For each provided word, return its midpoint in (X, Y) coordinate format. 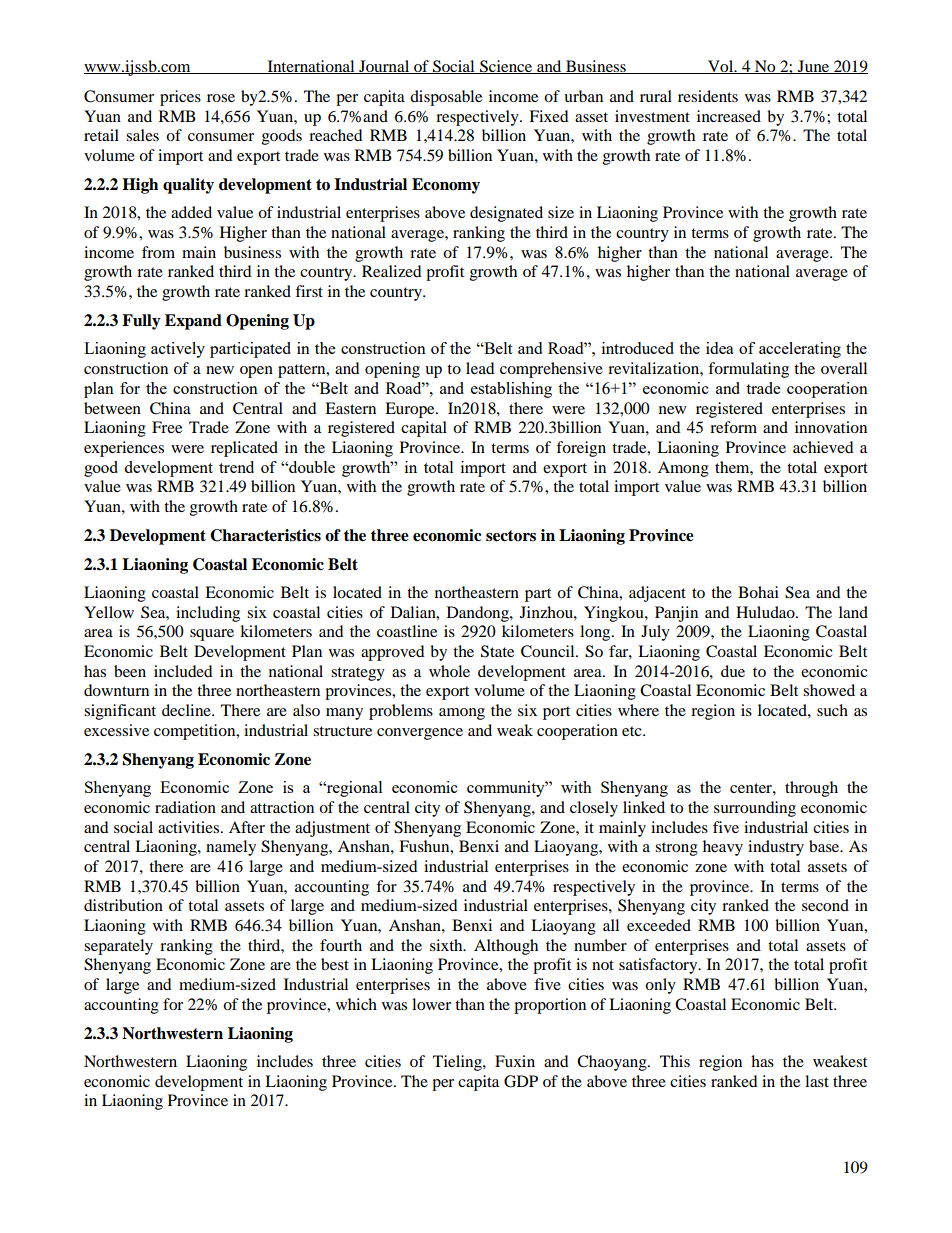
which (356, 1004)
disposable (446, 98)
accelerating (800, 350)
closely (594, 809)
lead (480, 368)
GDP (521, 1081)
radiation (185, 807)
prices (180, 98)
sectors (511, 536)
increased (729, 116)
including (208, 614)
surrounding (755, 809)
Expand (193, 322)
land (853, 612)
